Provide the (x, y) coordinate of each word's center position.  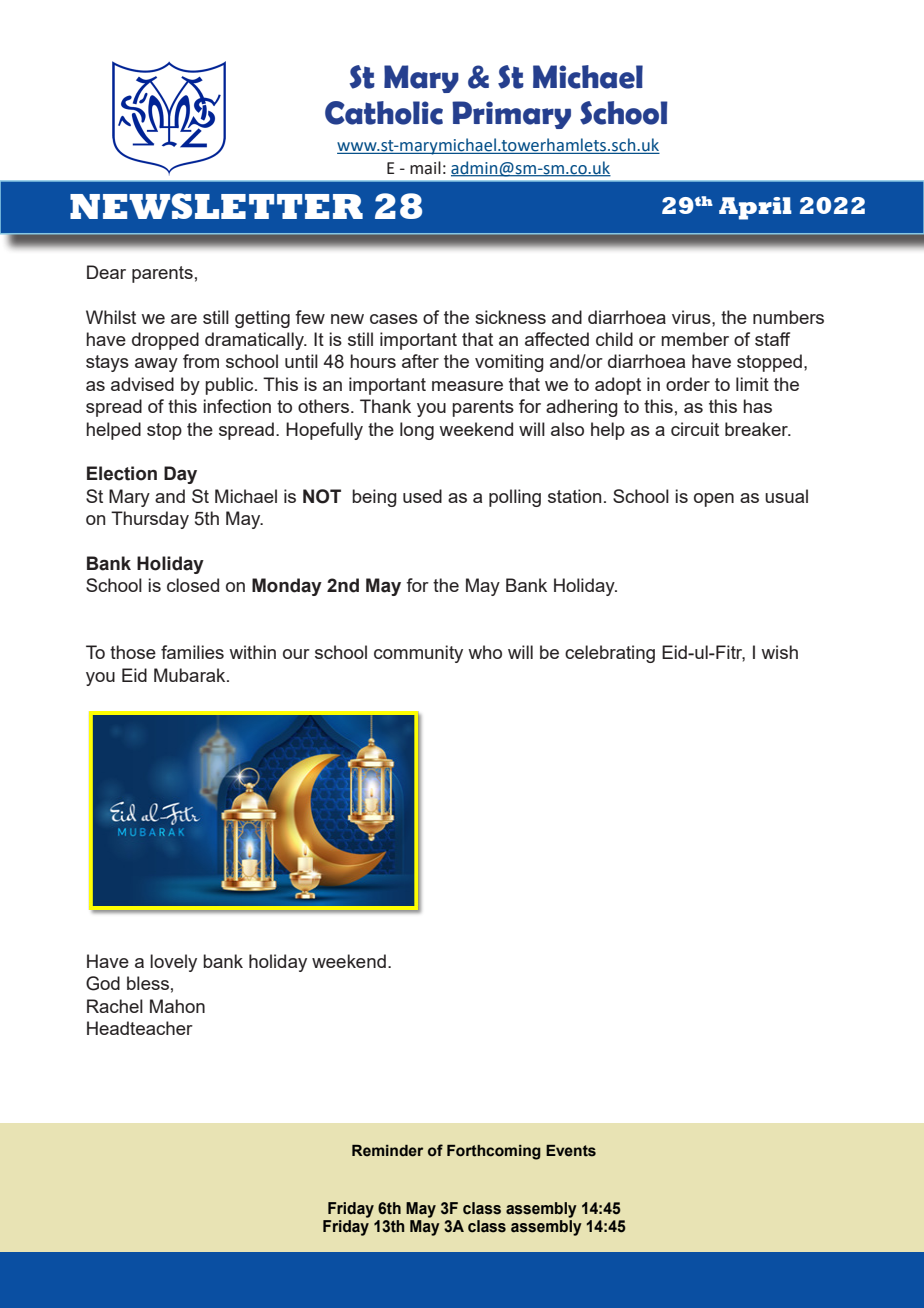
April (755, 208)
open (714, 500)
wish (779, 652)
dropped (165, 341)
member (695, 339)
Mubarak (191, 675)
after (420, 361)
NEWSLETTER (216, 206)
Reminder (387, 1151)
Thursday (150, 520)
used (422, 496)
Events (571, 1151)
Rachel (115, 1006)
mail (425, 168)
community (418, 654)
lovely (173, 963)
